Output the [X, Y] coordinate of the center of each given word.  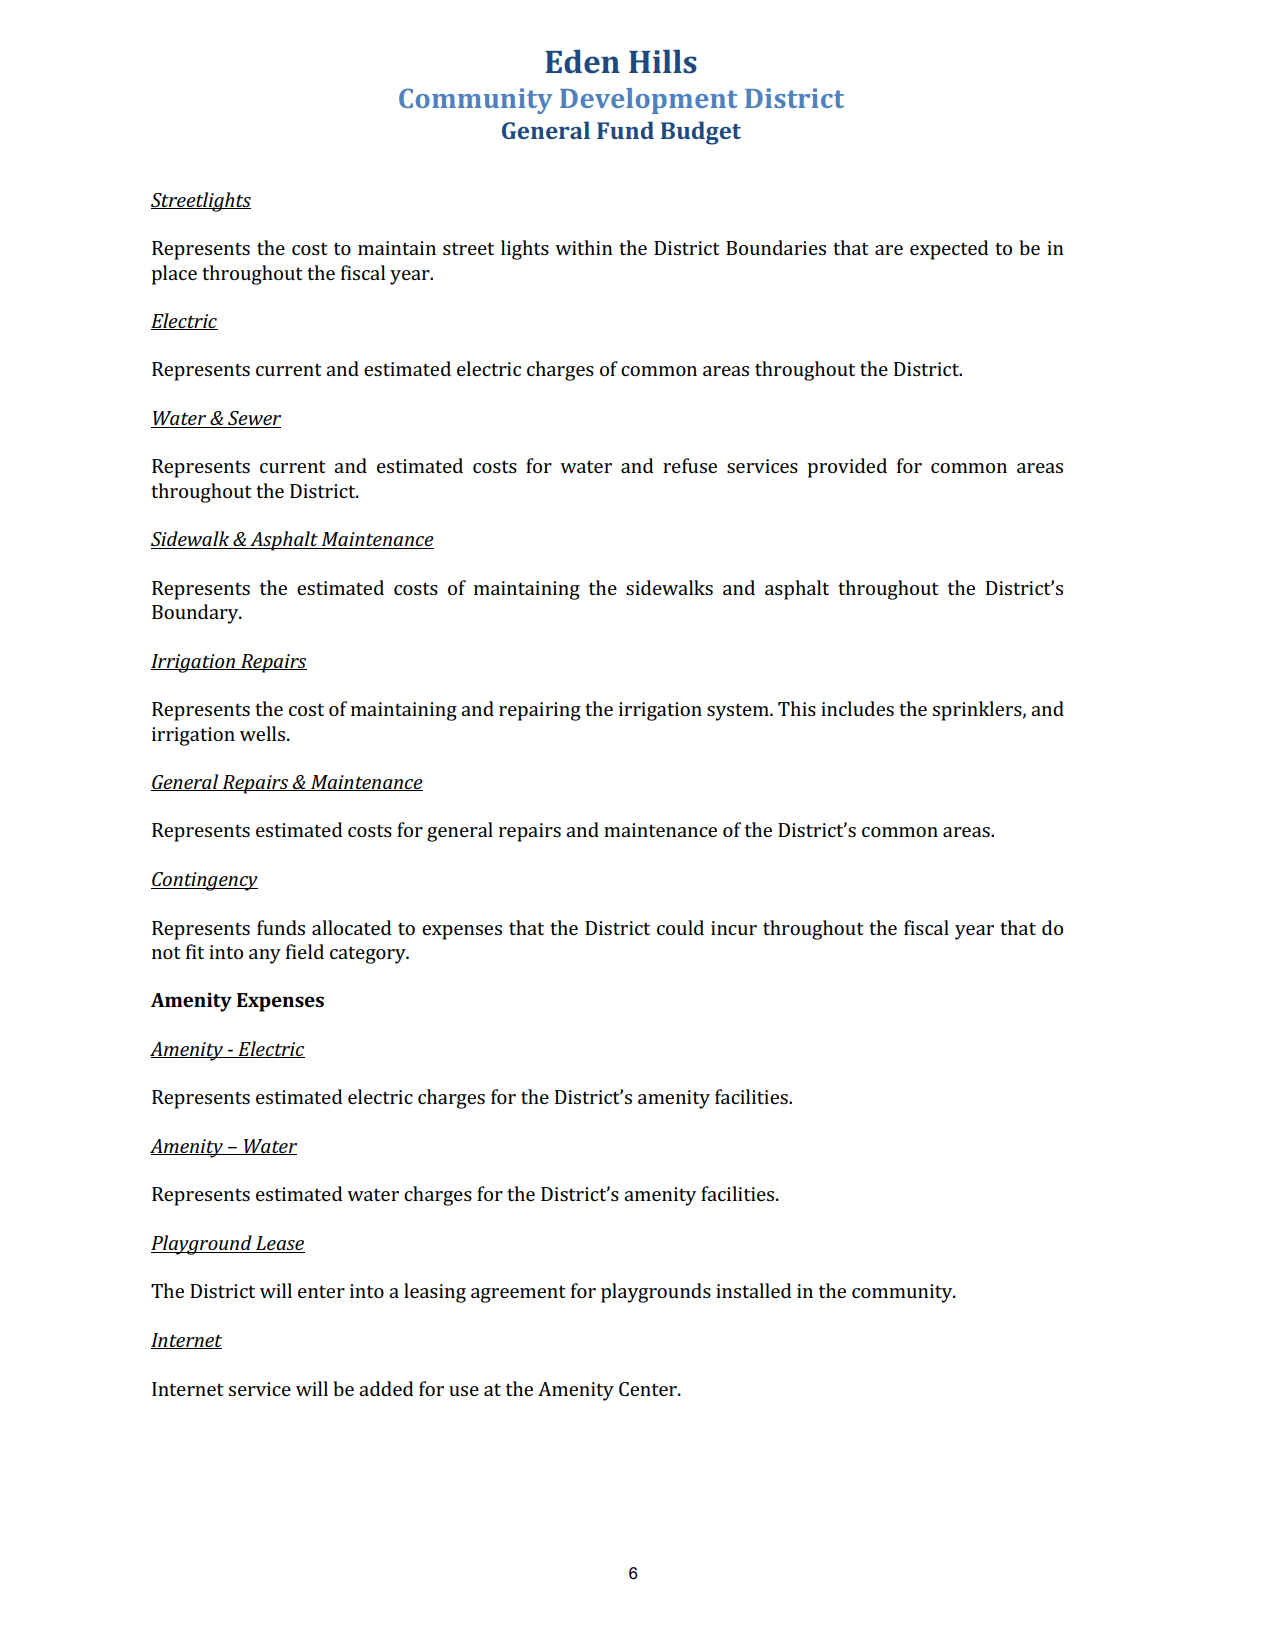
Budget [701, 133]
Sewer [253, 419]
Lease [279, 1244]
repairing [540, 711]
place [174, 275]
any [265, 956]
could [680, 927]
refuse [690, 465]
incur [734, 928]
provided [847, 468]
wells [264, 733]
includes [857, 708]
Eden [582, 61]
